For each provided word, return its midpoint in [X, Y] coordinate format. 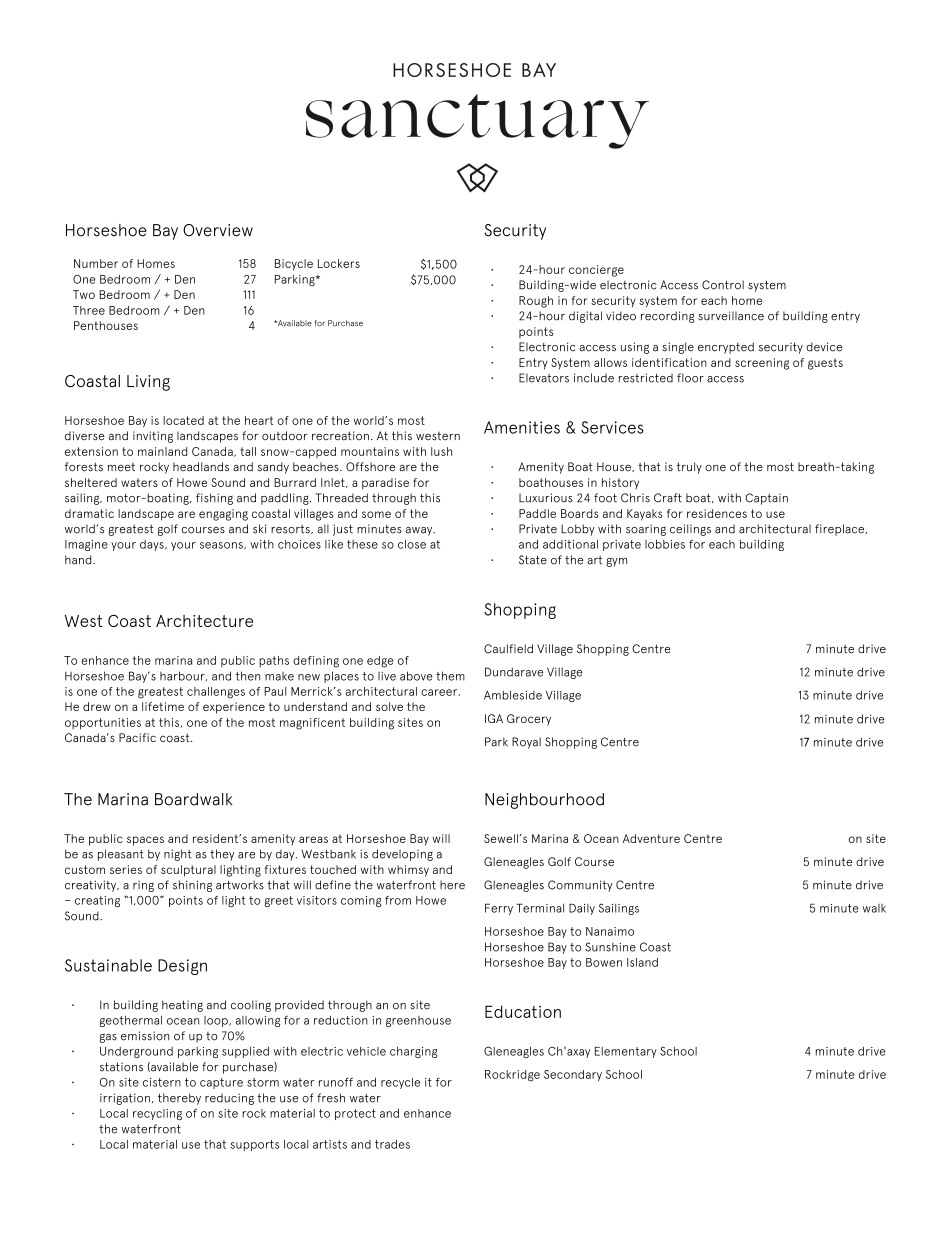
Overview [218, 230]
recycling [157, 1114]
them [450, 676]
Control [723, 285]
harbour [183, 676]
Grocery [529, 720]
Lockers [339, 263]
